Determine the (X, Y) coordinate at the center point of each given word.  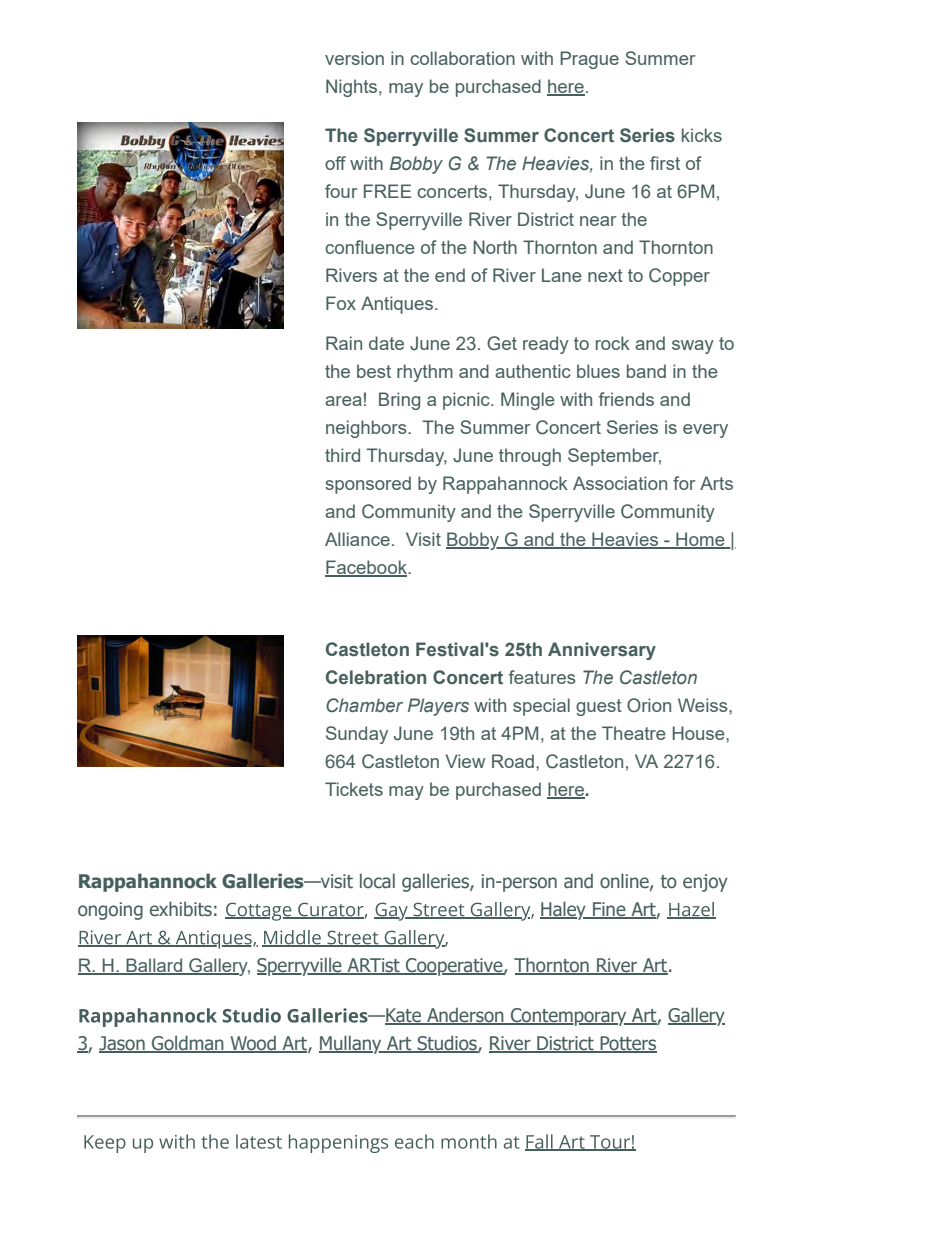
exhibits (181, 909)
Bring (399, 401)
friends (626, 399)
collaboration (462, 58)
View (465, 761)
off (335, 163)
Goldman (188, 1044)
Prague (589, 60)
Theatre (634, 733)
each (414, 1141)
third (342, 455)
